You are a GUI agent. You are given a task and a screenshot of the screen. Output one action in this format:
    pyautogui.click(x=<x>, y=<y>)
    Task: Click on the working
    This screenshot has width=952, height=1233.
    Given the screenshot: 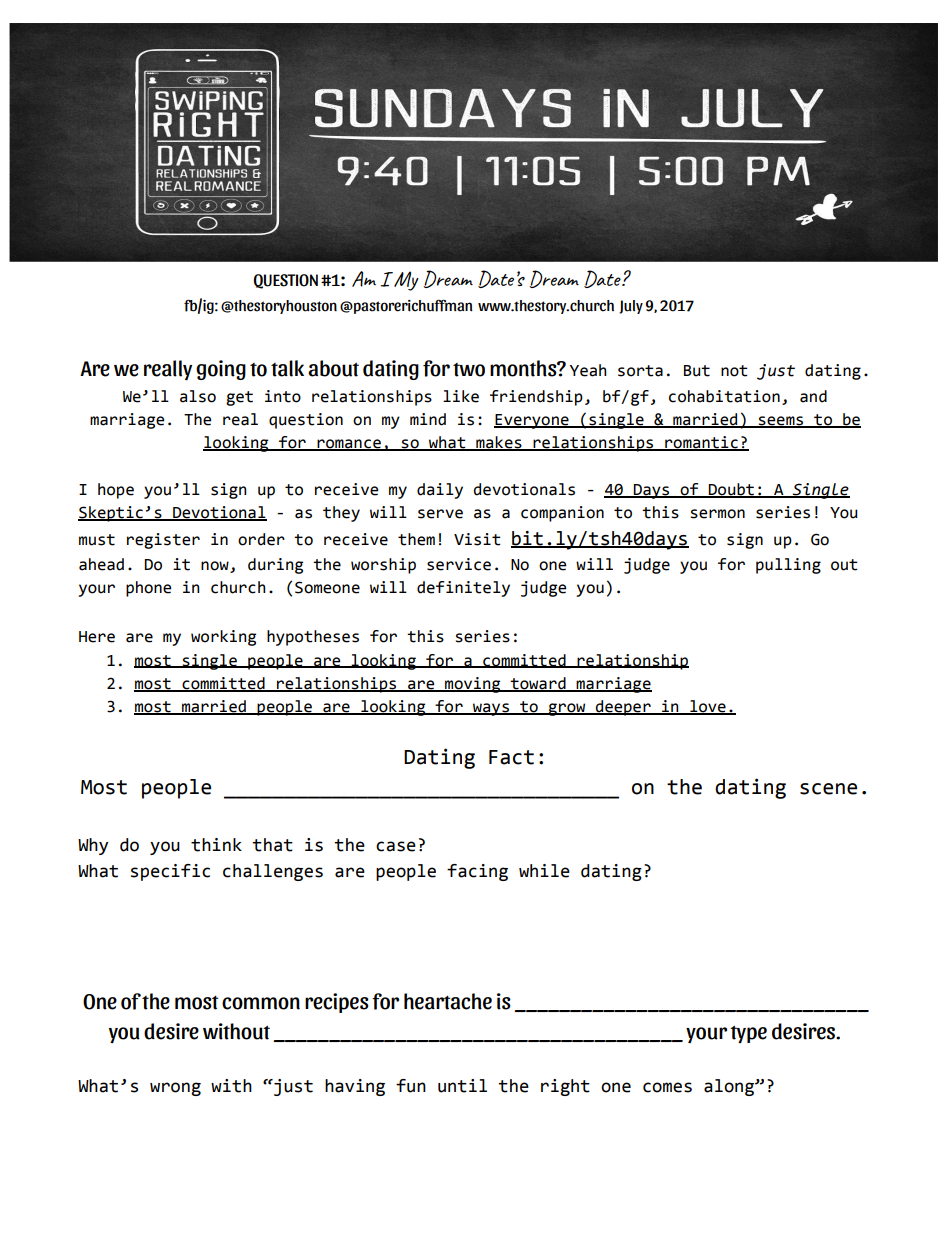 What is the action you would take?
    pyautogui.click(x=223, y=638)
